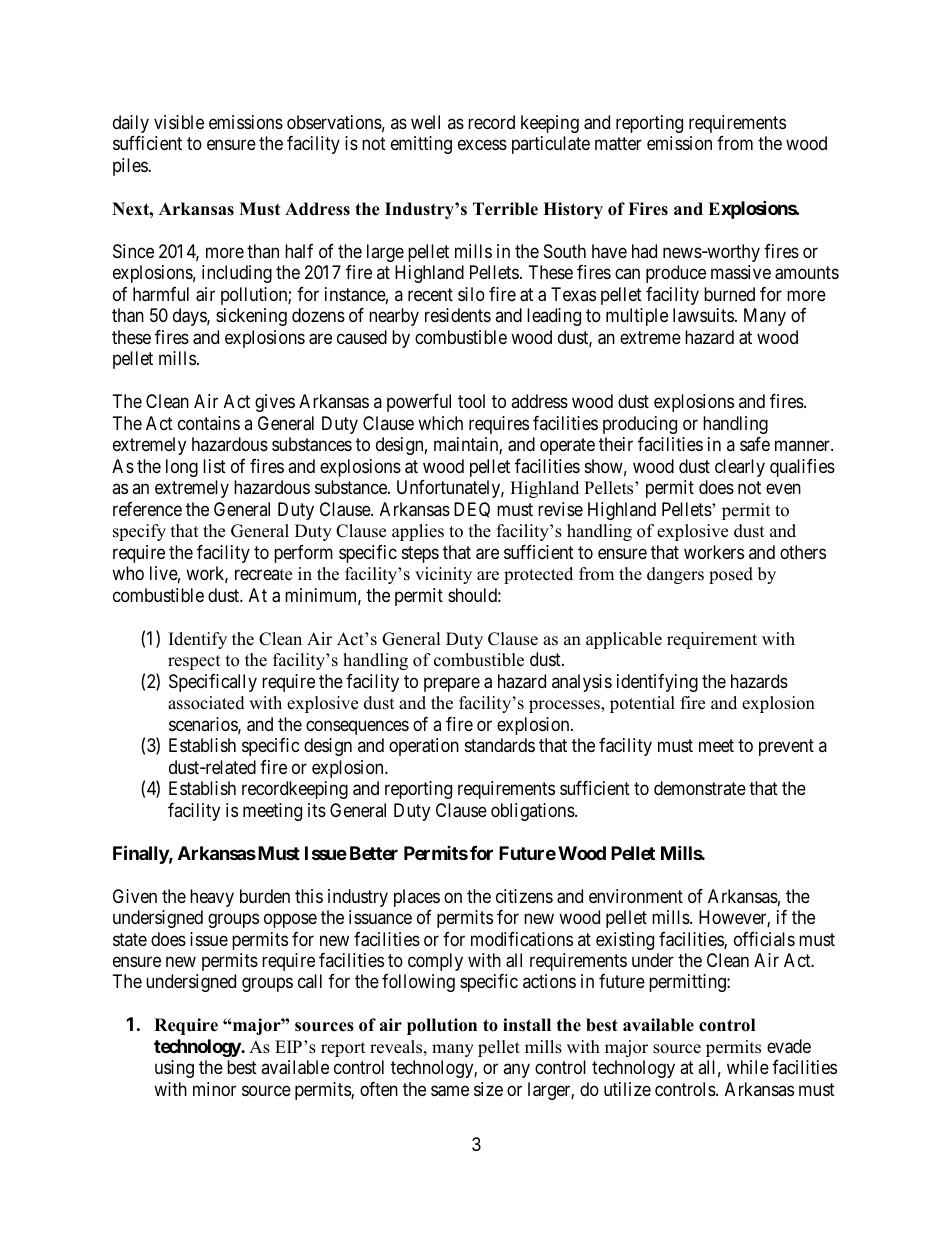 Image resolution: width=952 pixels, height=1233 pixels. What do you see at coordinates (263, 575) in the document?
I see `recreate` at bounding box center [263, 575].
